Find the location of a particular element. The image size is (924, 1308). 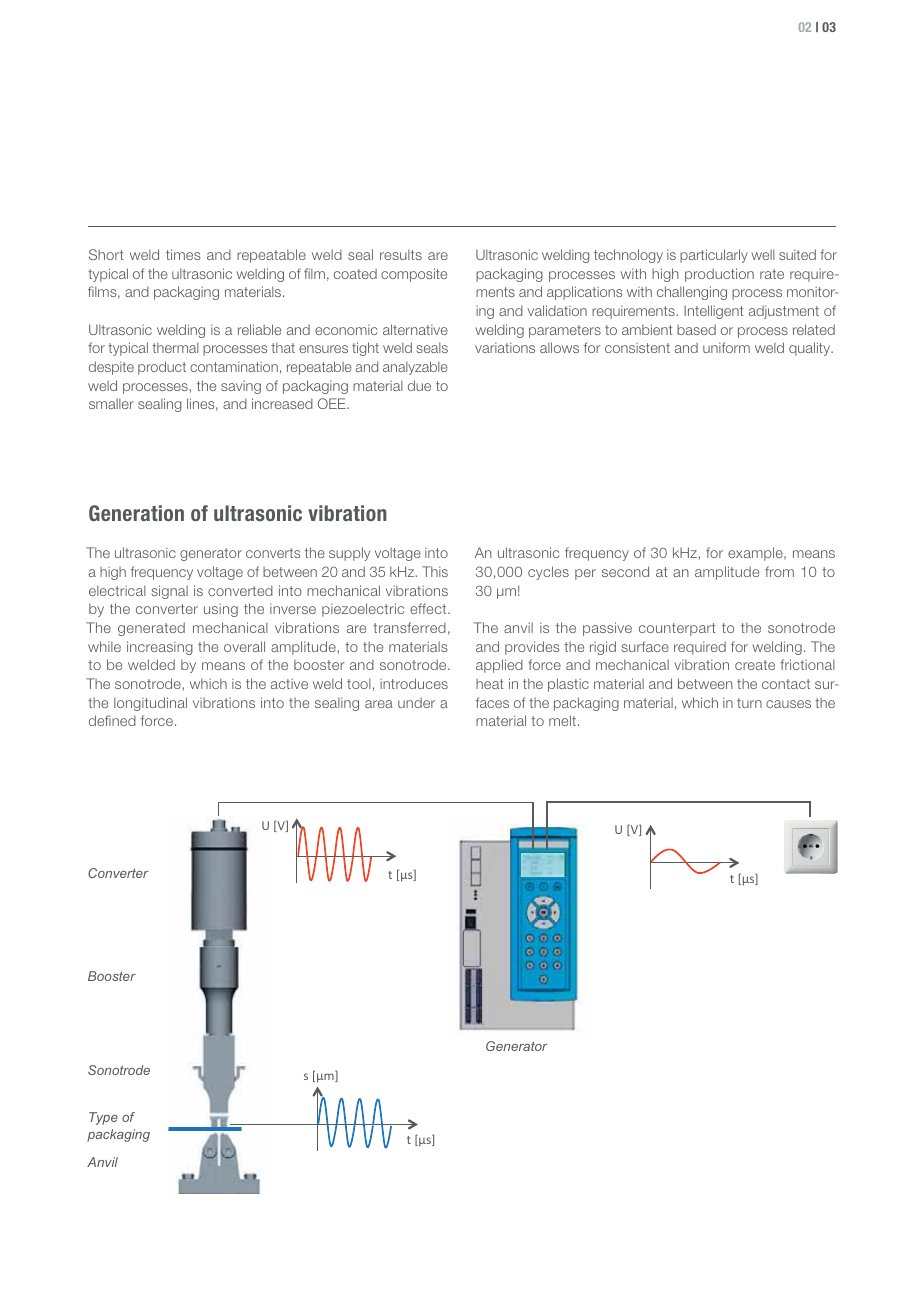

challenging is located at coordinates (692, 293).
